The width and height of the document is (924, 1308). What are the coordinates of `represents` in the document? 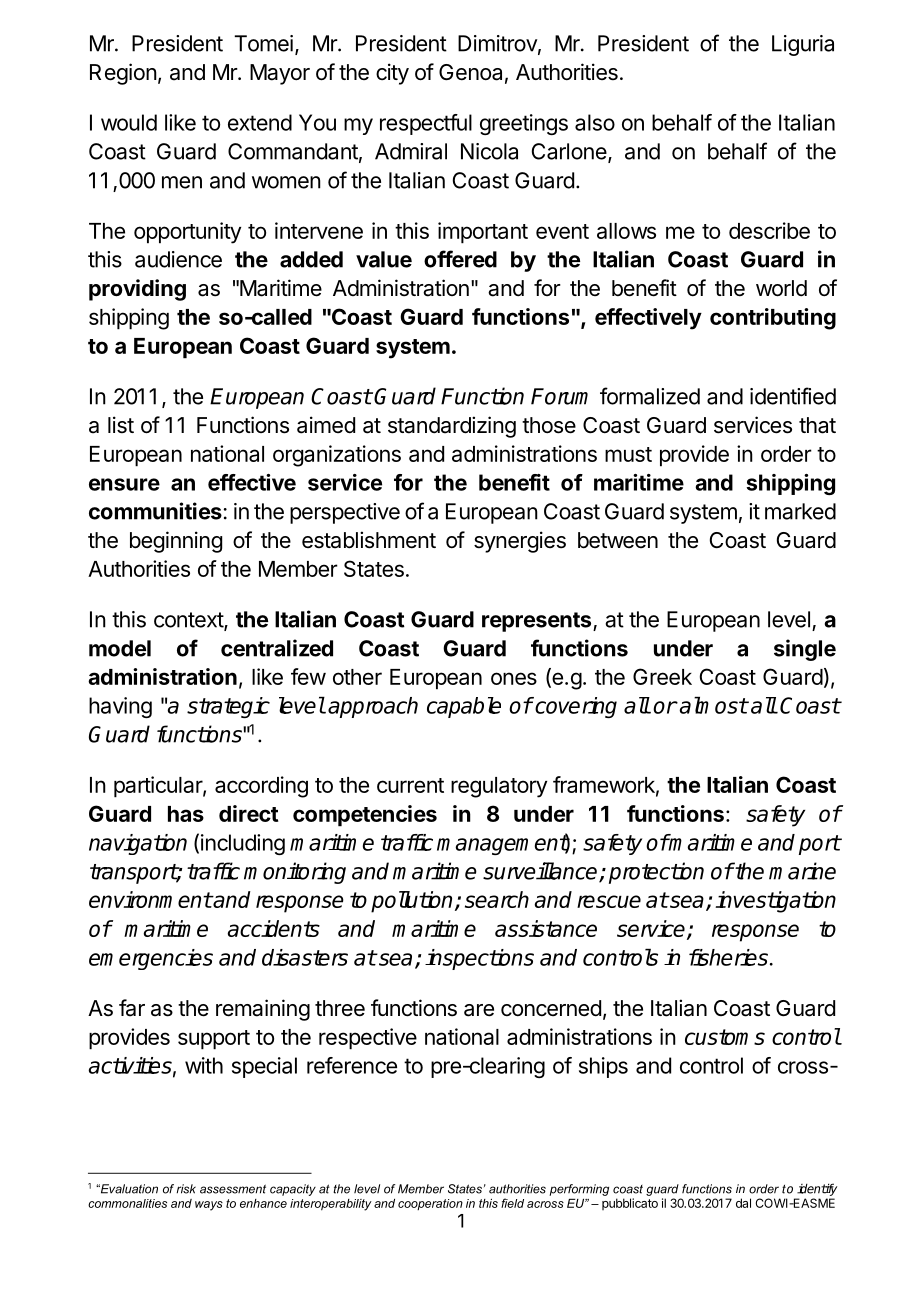 It's located at (538, 622).
